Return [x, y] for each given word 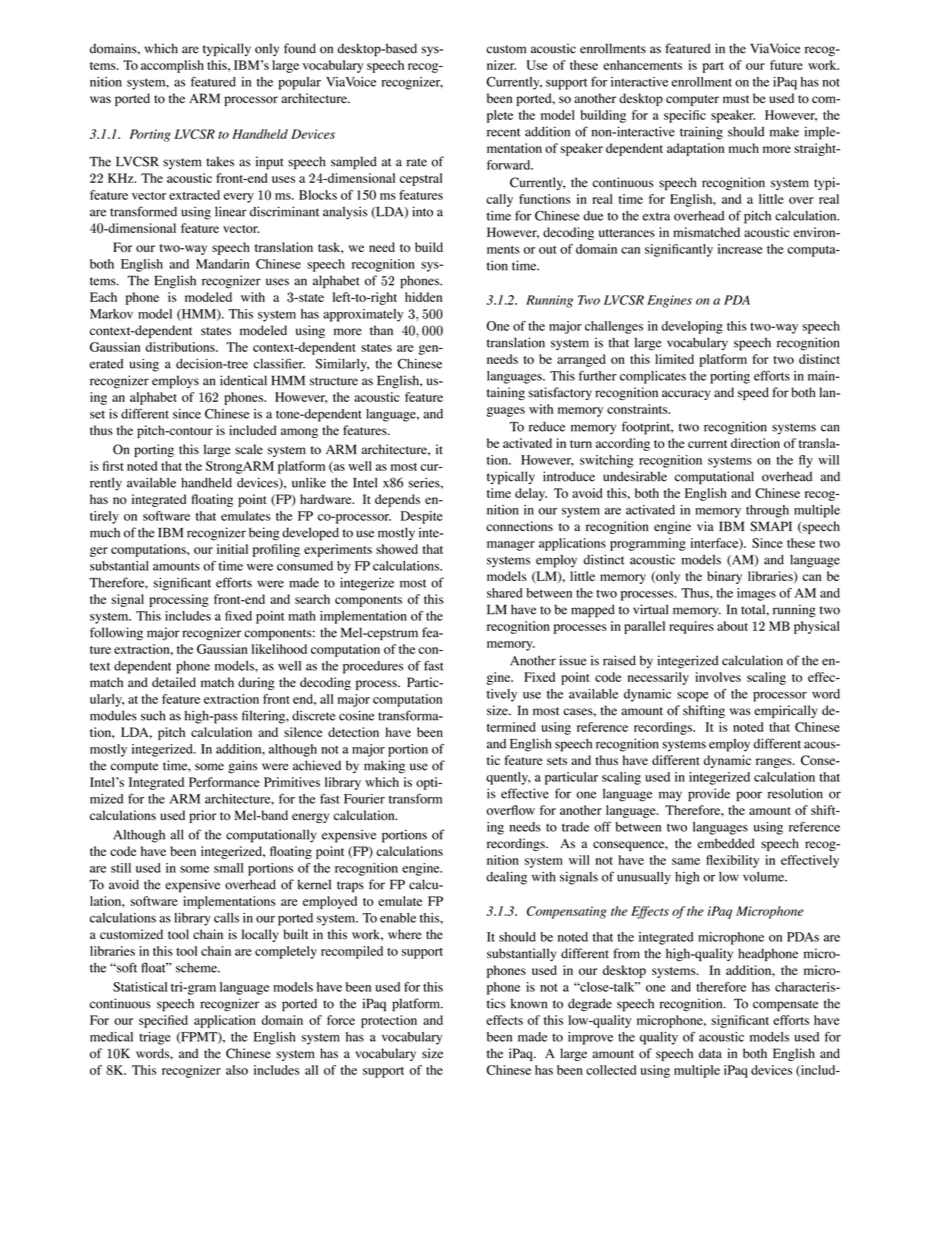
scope [693, 697]
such [153, 716]
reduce [547, 427]
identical [243, 380]
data [710, 1053]
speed [753, 393]
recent [503, 132]
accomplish [172, 66]
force [341, 1020]
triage [155, 1038]
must [736, 99]
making [384, 767]
